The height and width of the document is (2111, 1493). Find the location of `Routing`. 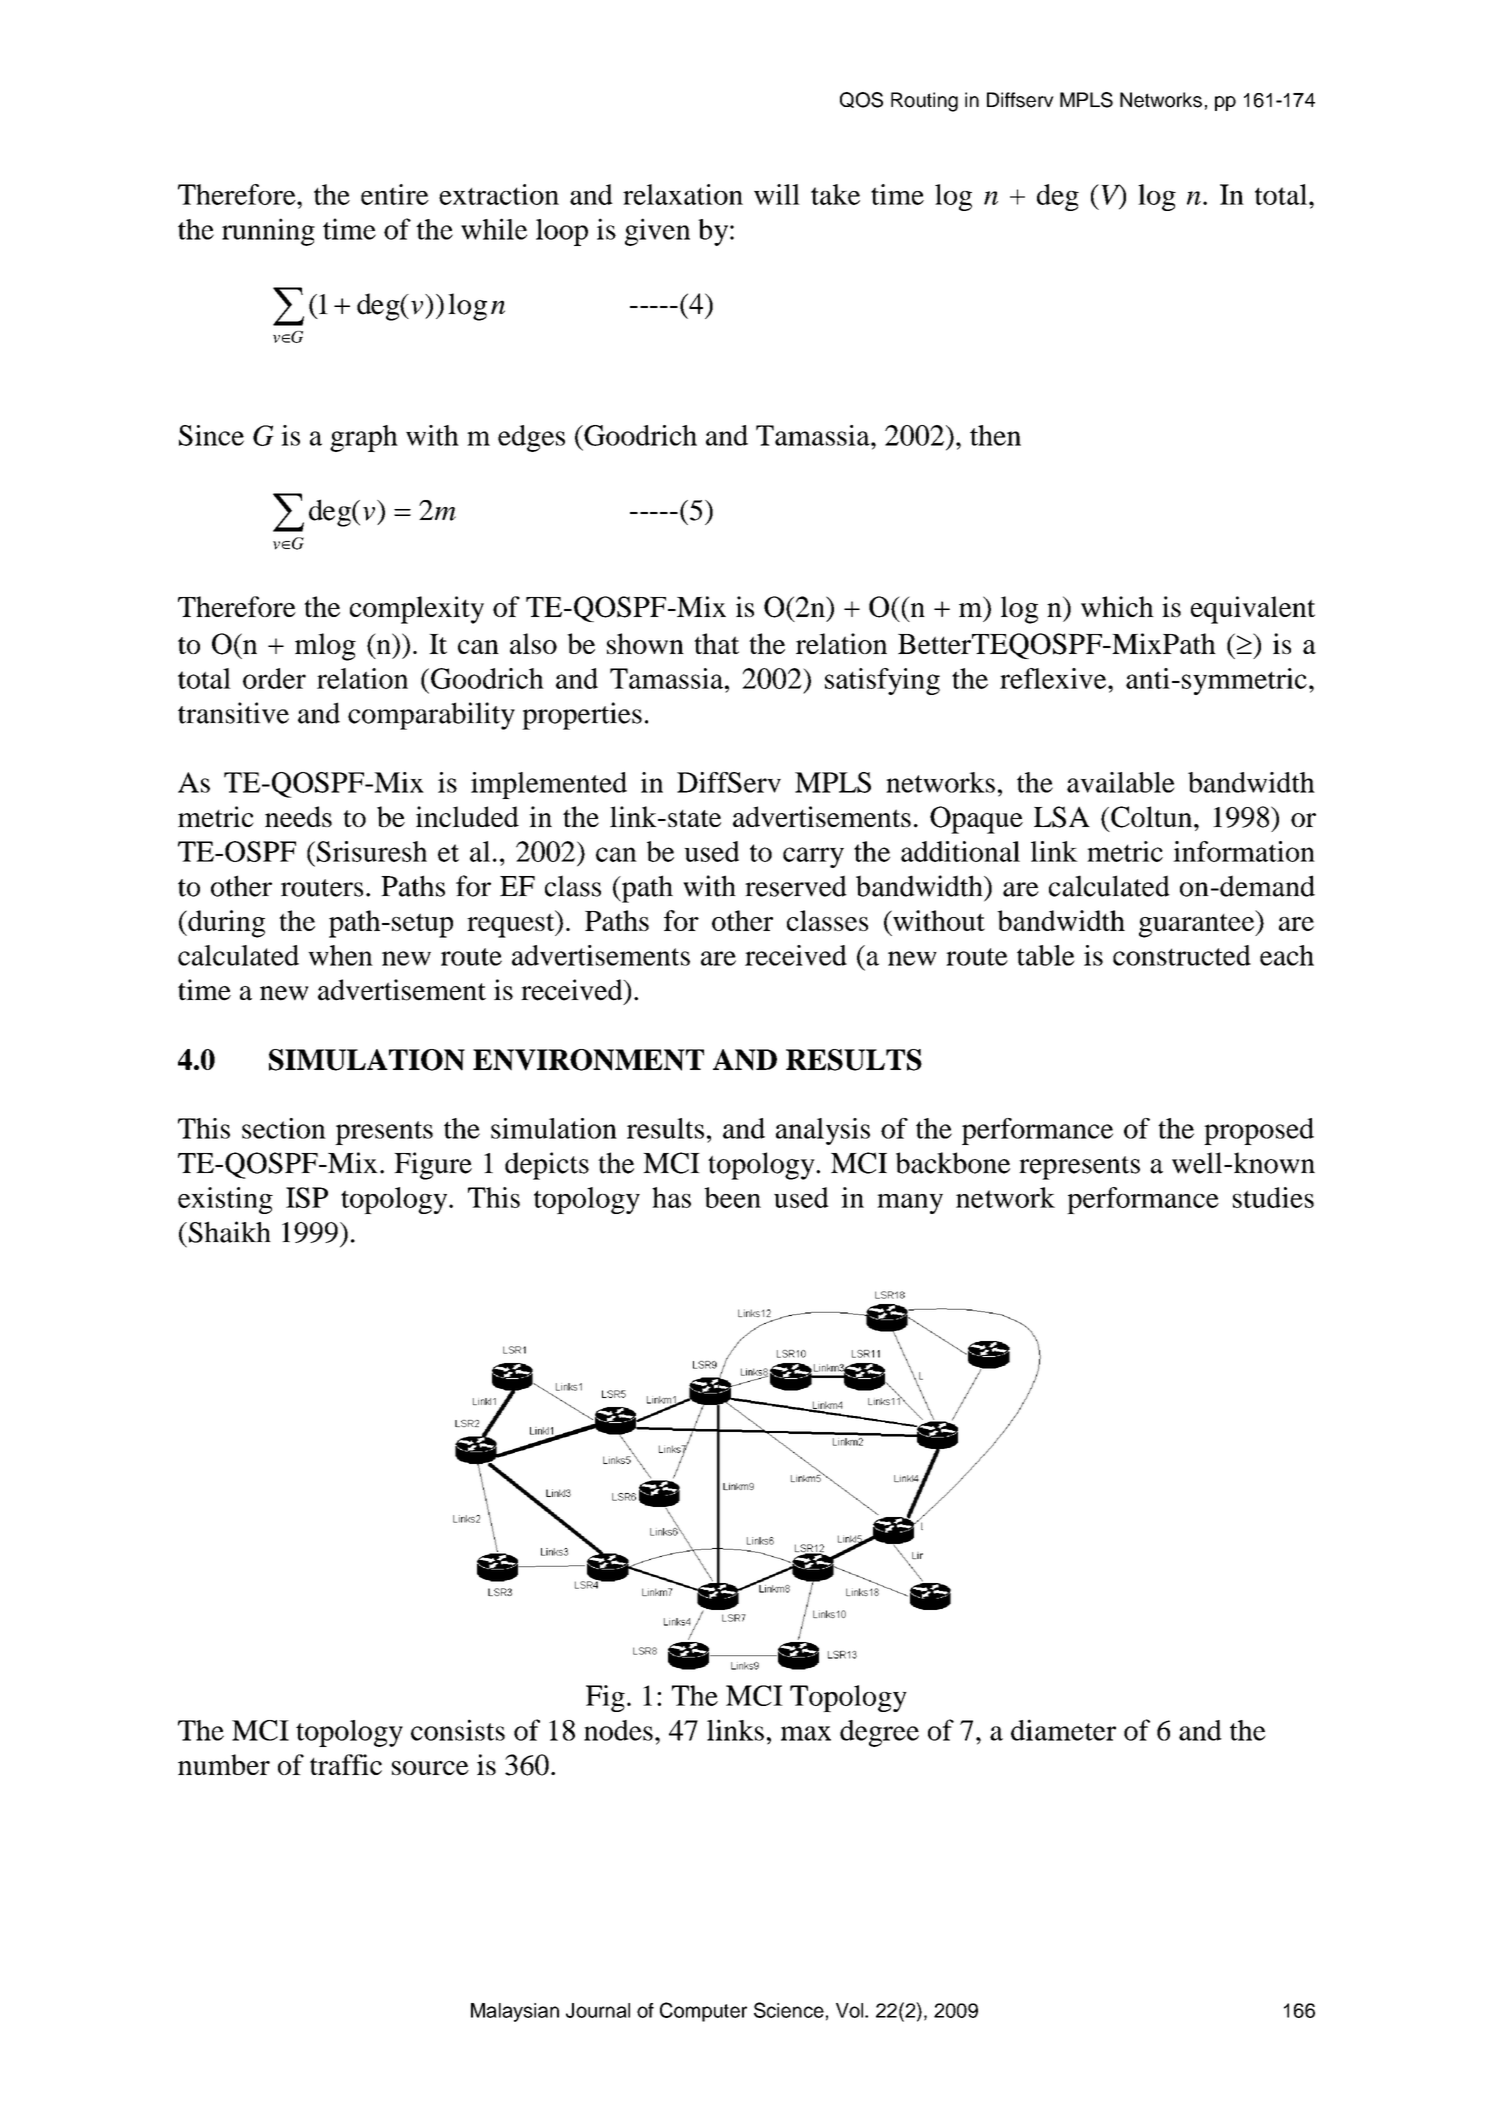

Routing is located at coordinates (924, 102).
